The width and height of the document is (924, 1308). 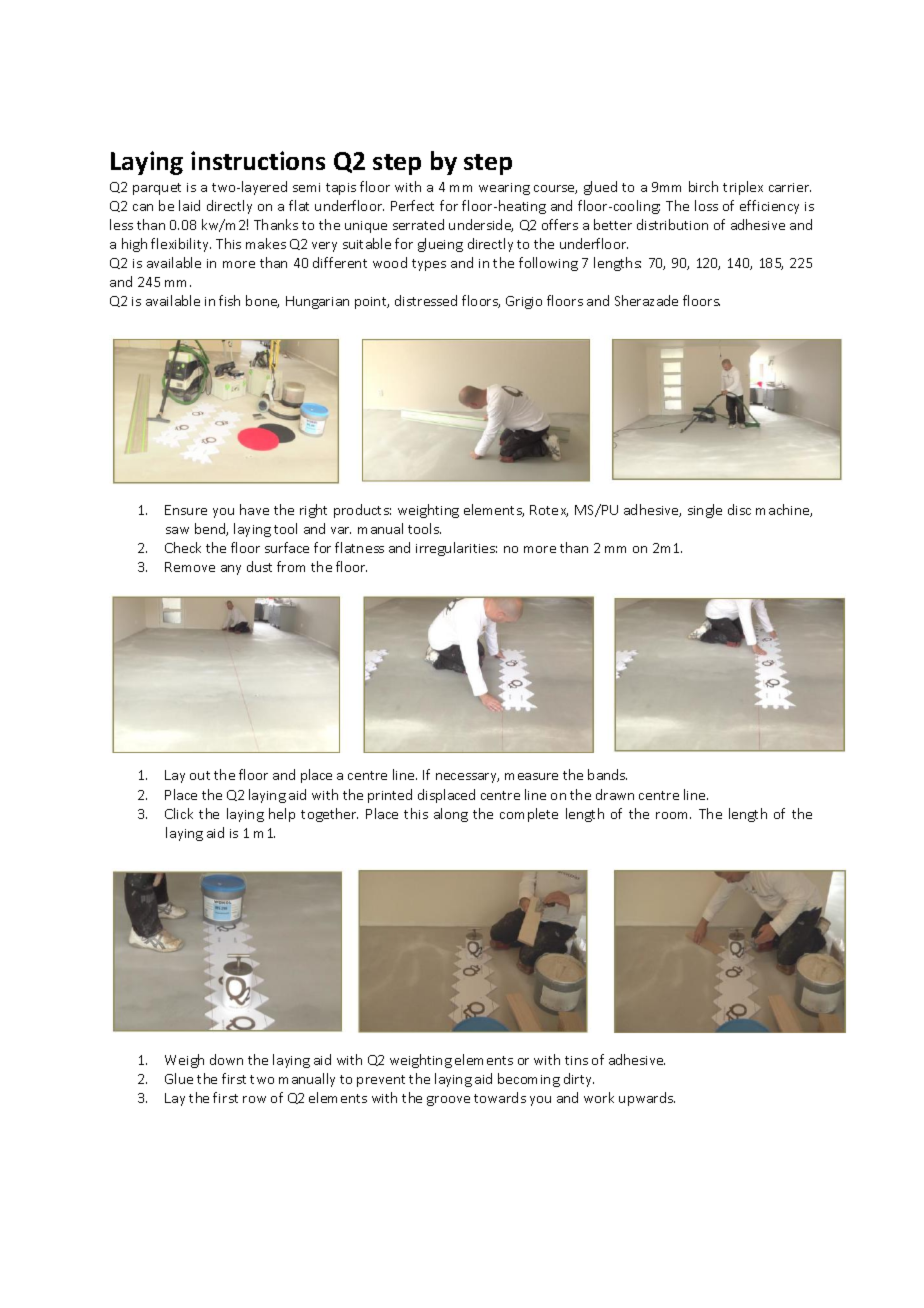 What do you see at coordinates (456, 549) in the document?
I see `irregularities` at bounding box center [456, 549].
